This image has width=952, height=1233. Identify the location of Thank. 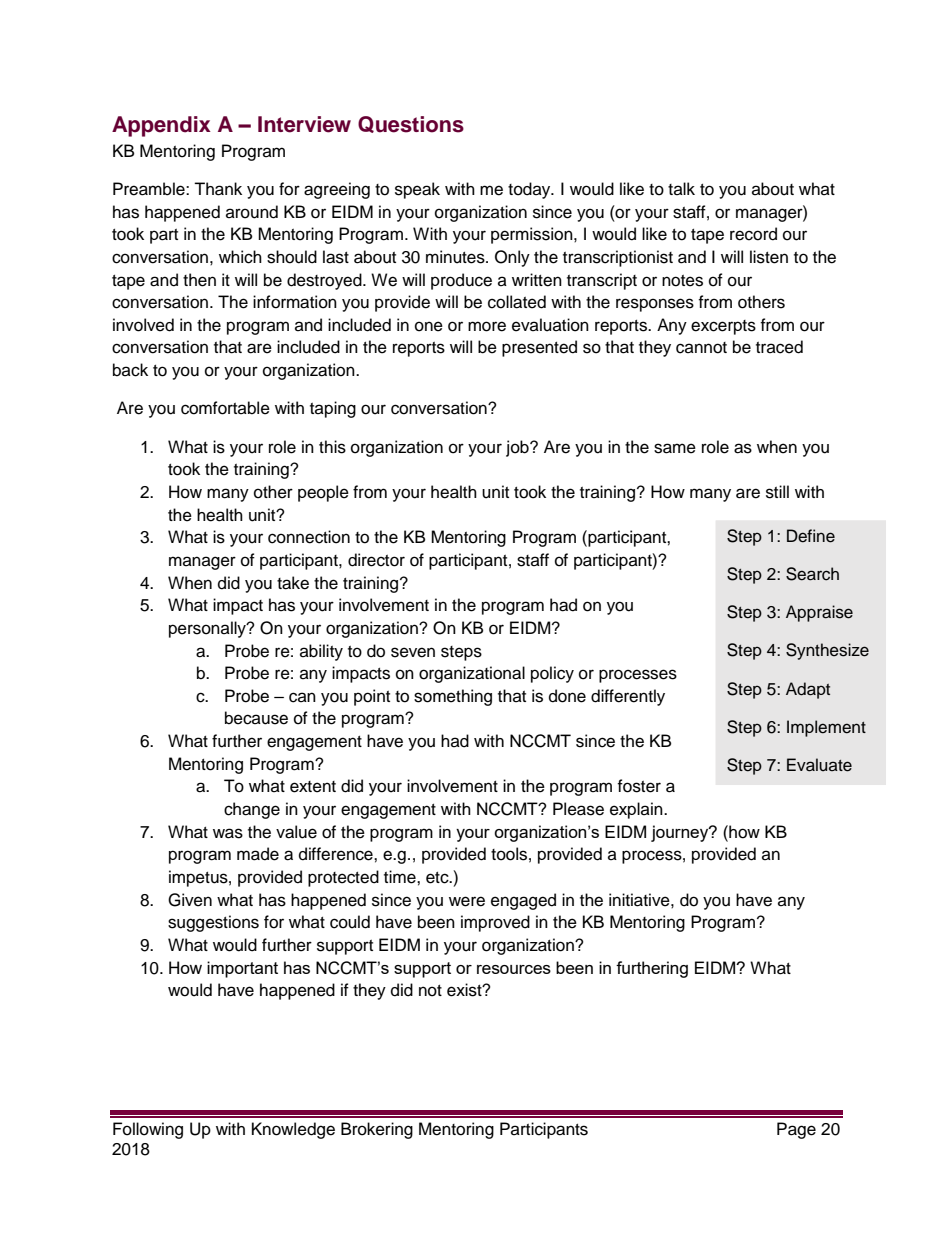
(218, 189).
